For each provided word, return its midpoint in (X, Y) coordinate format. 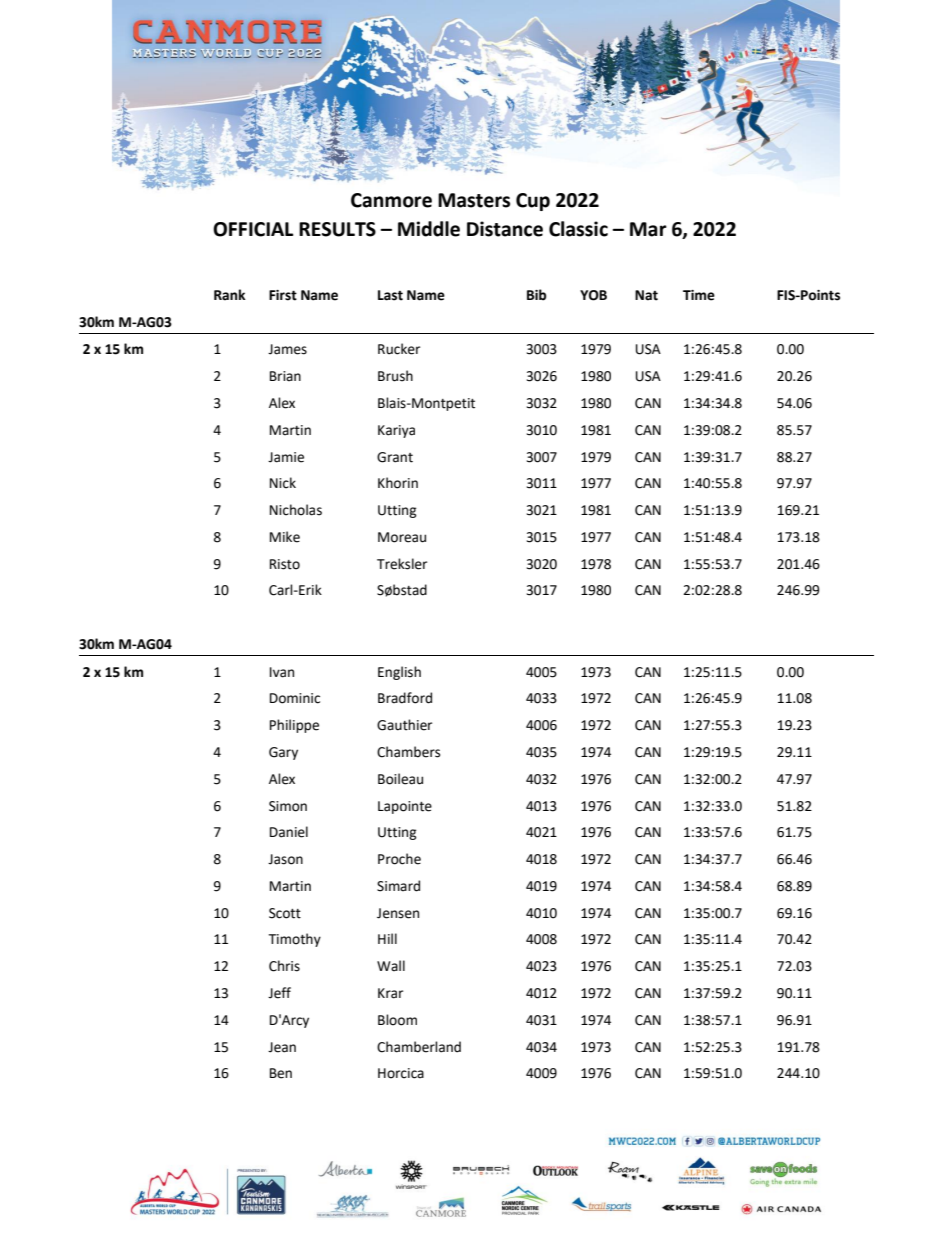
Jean (282, 1047)
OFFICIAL (253, 229)
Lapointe (405, 807)
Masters (474, 200)
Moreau (402, 537)
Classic (578, 229)
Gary (283, 753)
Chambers (408, 752)
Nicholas (296, 510)
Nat (646, 295)
